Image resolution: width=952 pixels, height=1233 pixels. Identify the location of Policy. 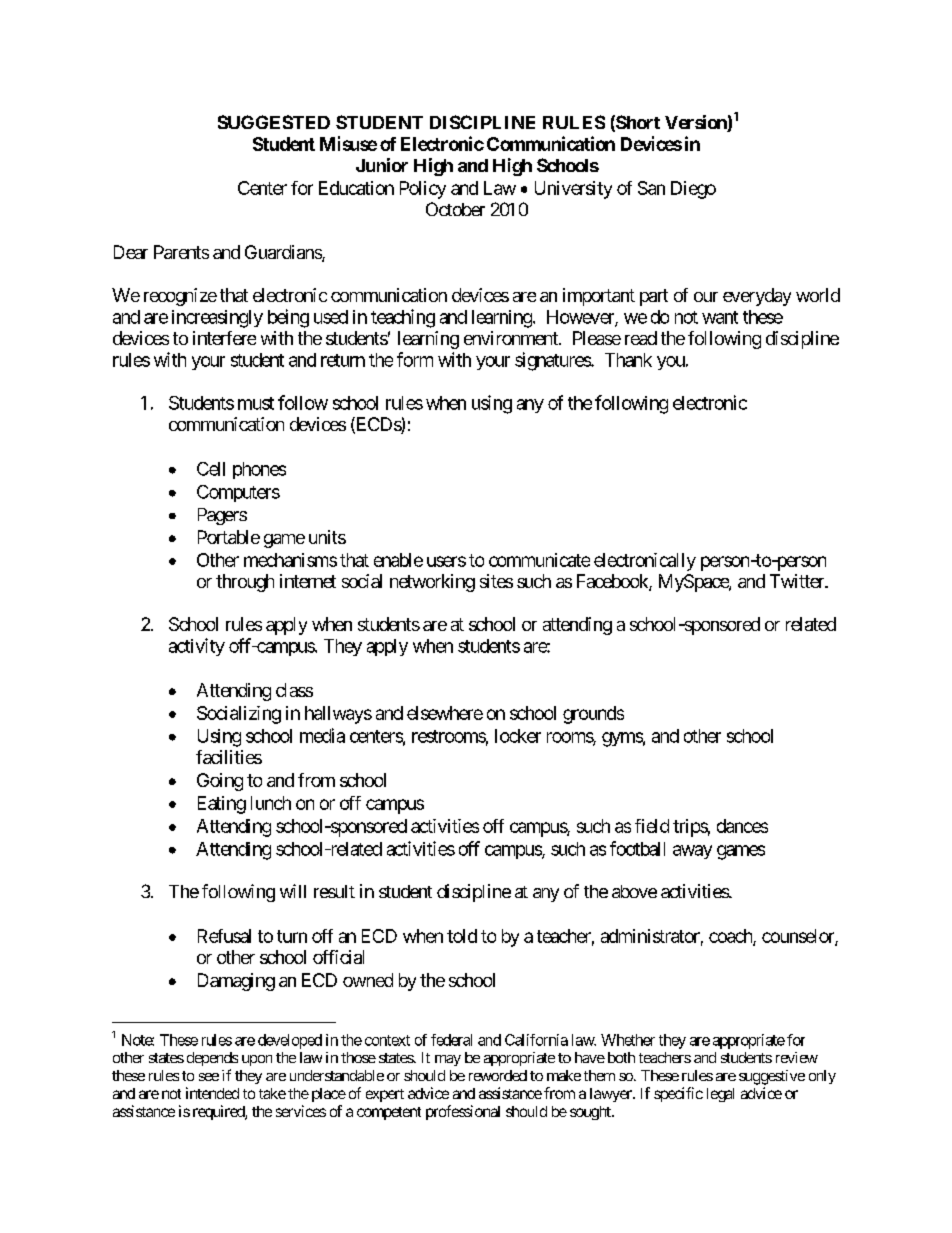
(423, 190).
